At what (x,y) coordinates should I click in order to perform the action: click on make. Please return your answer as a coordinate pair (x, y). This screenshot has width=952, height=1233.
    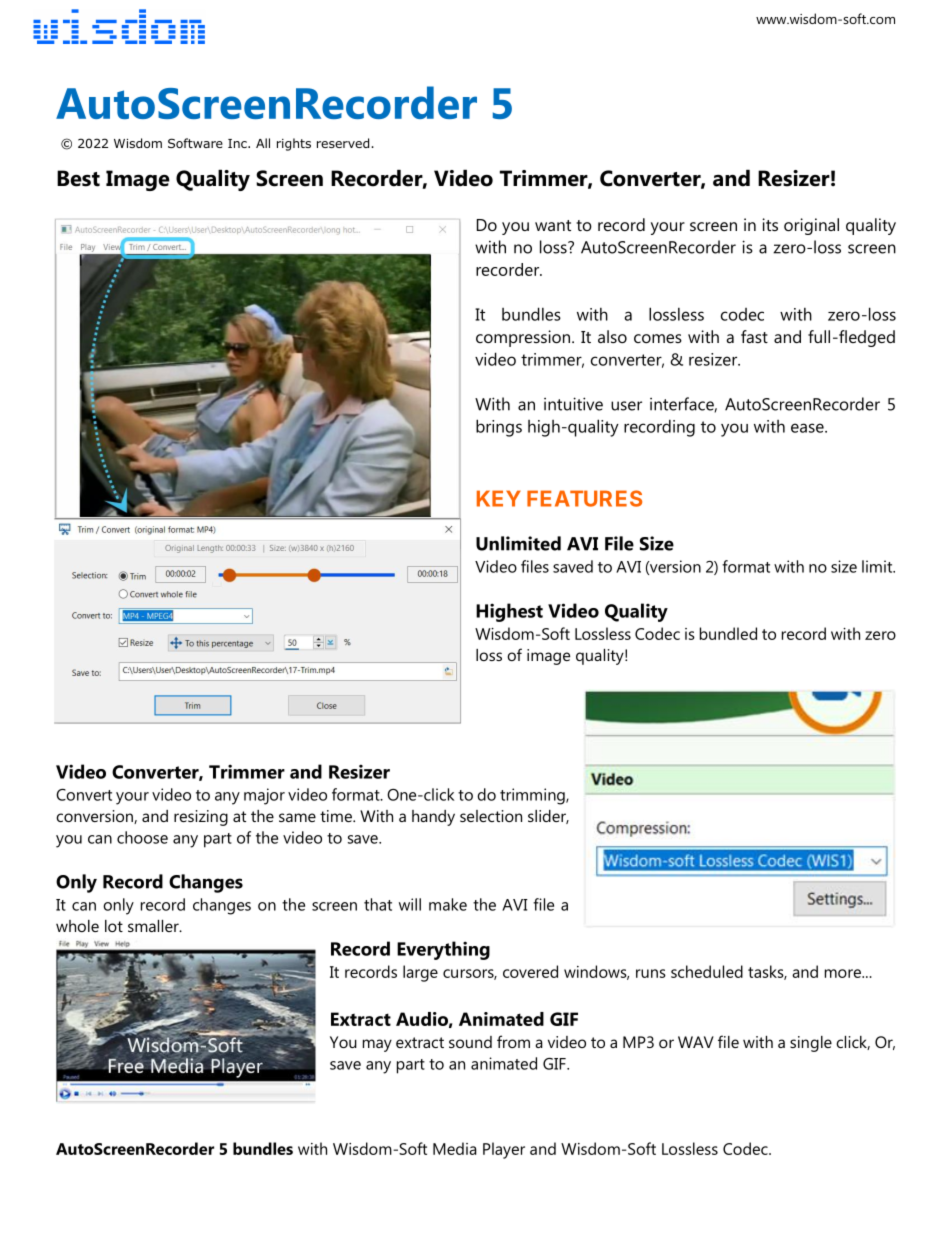
    Looking at the image, I should click on (448, 904).
